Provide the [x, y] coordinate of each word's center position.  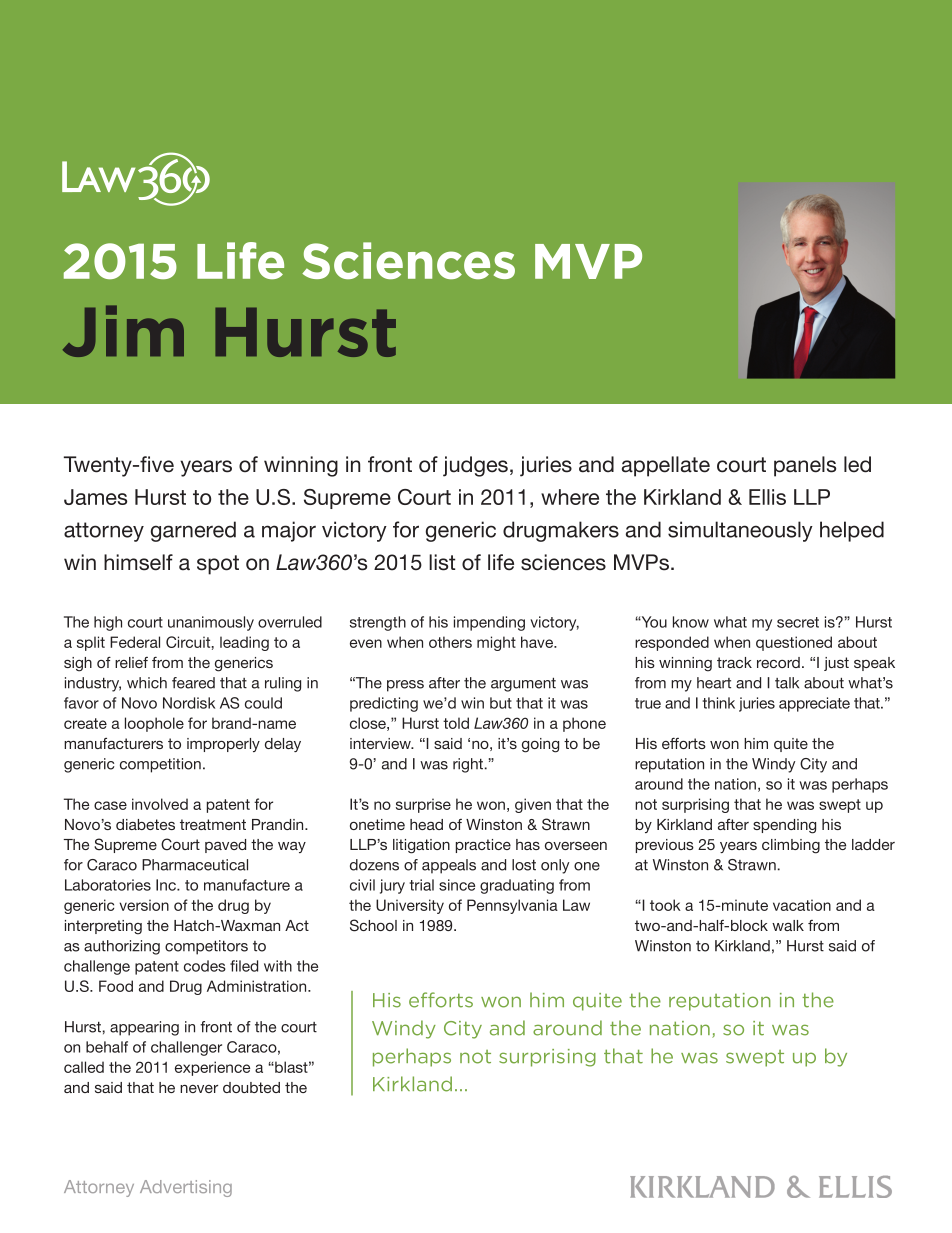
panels [805, 466]
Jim [123, 331]
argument [523, 685]
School [373, 925]
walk [788, 925]
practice [483, 846]
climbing [791, 846]
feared [193, 683]
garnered [193, 531]
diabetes [145, 824]
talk [787, 683]
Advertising [186, 1188]
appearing [144, 1028]
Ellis [767, 497]
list [442, 562]
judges [475, 466]
